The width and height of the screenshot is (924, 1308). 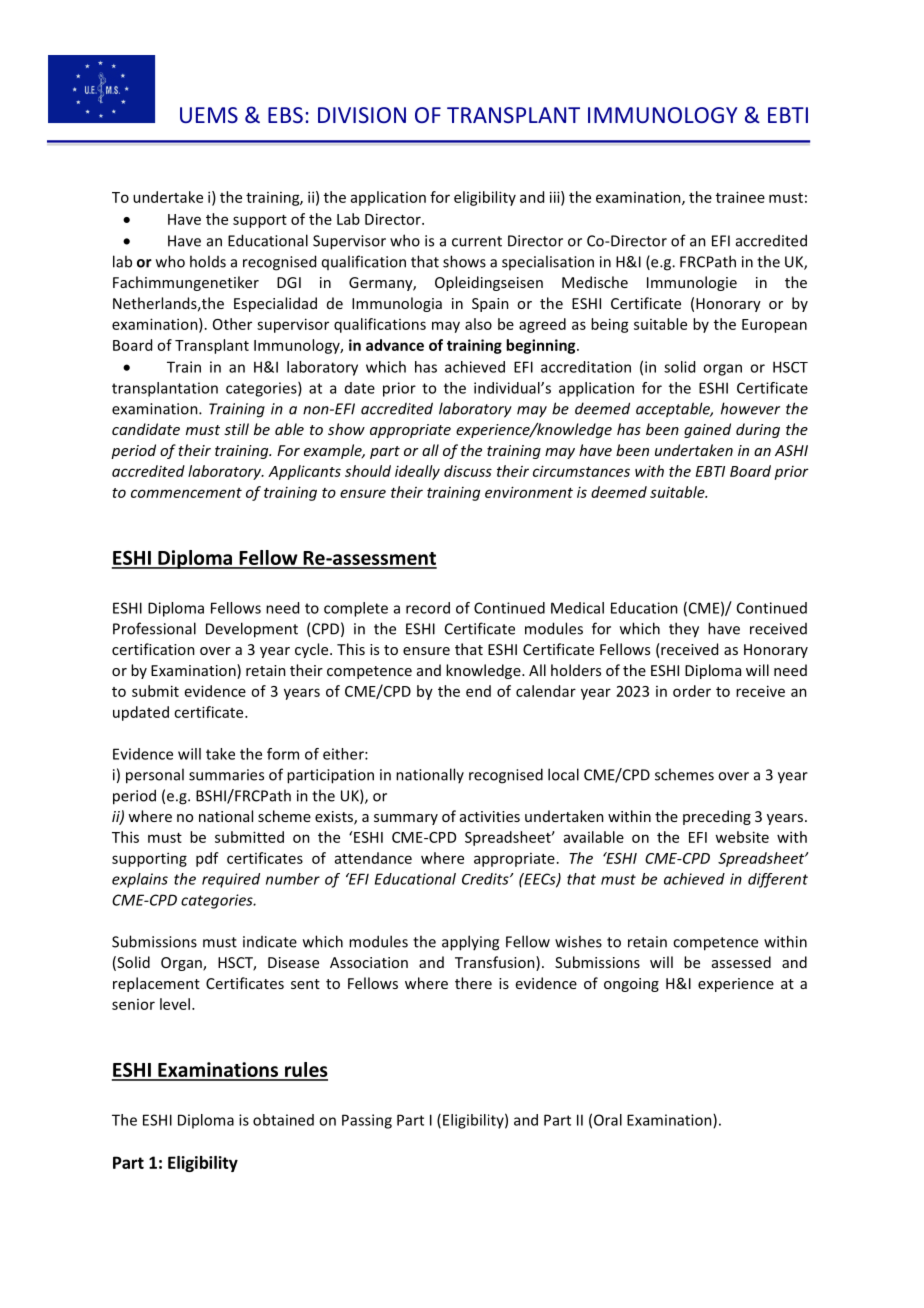 I want to click on holds, so click(x=208, y=261).
